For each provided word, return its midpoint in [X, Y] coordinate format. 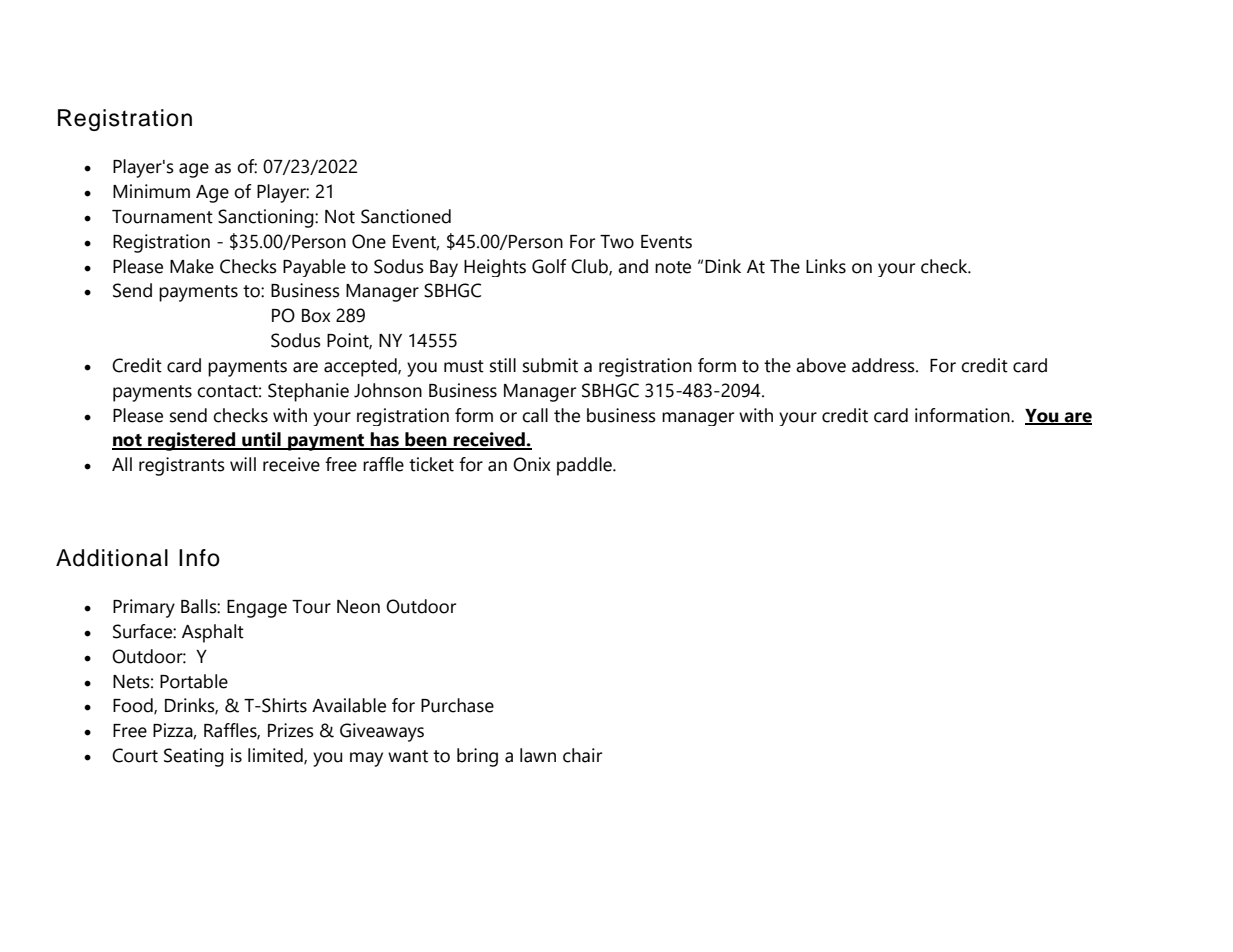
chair [582, 755]
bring [477, 757]
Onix [531, 464]
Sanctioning [267, 218]
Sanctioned [406, 216]
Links [826, 266]
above [821, 365]
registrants [182, 466]
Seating [194, 757]
